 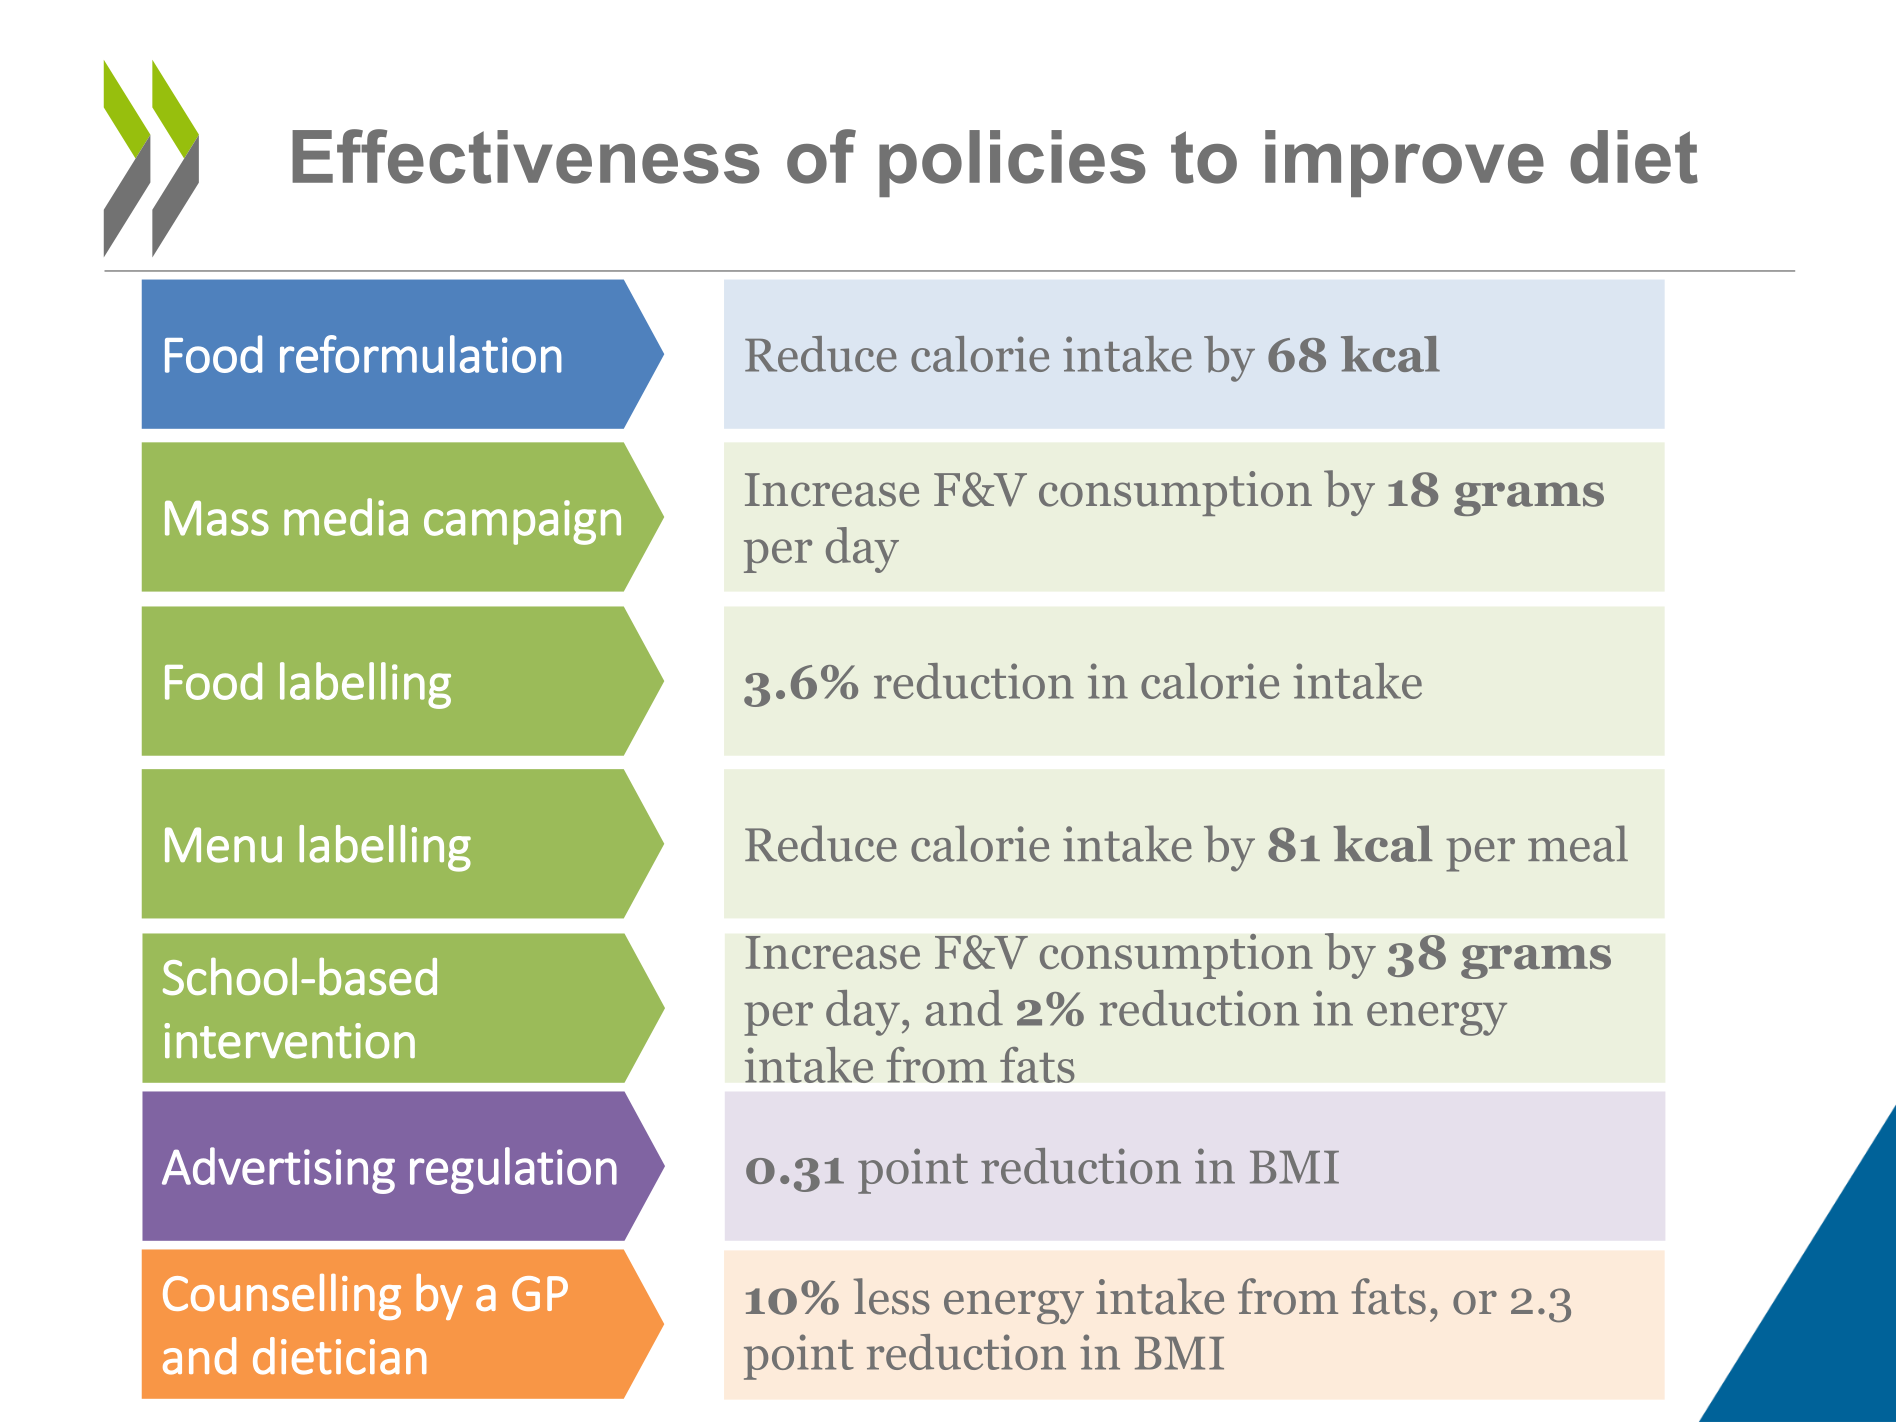 I want to click on regulation, so click(x=513, y=1170).
